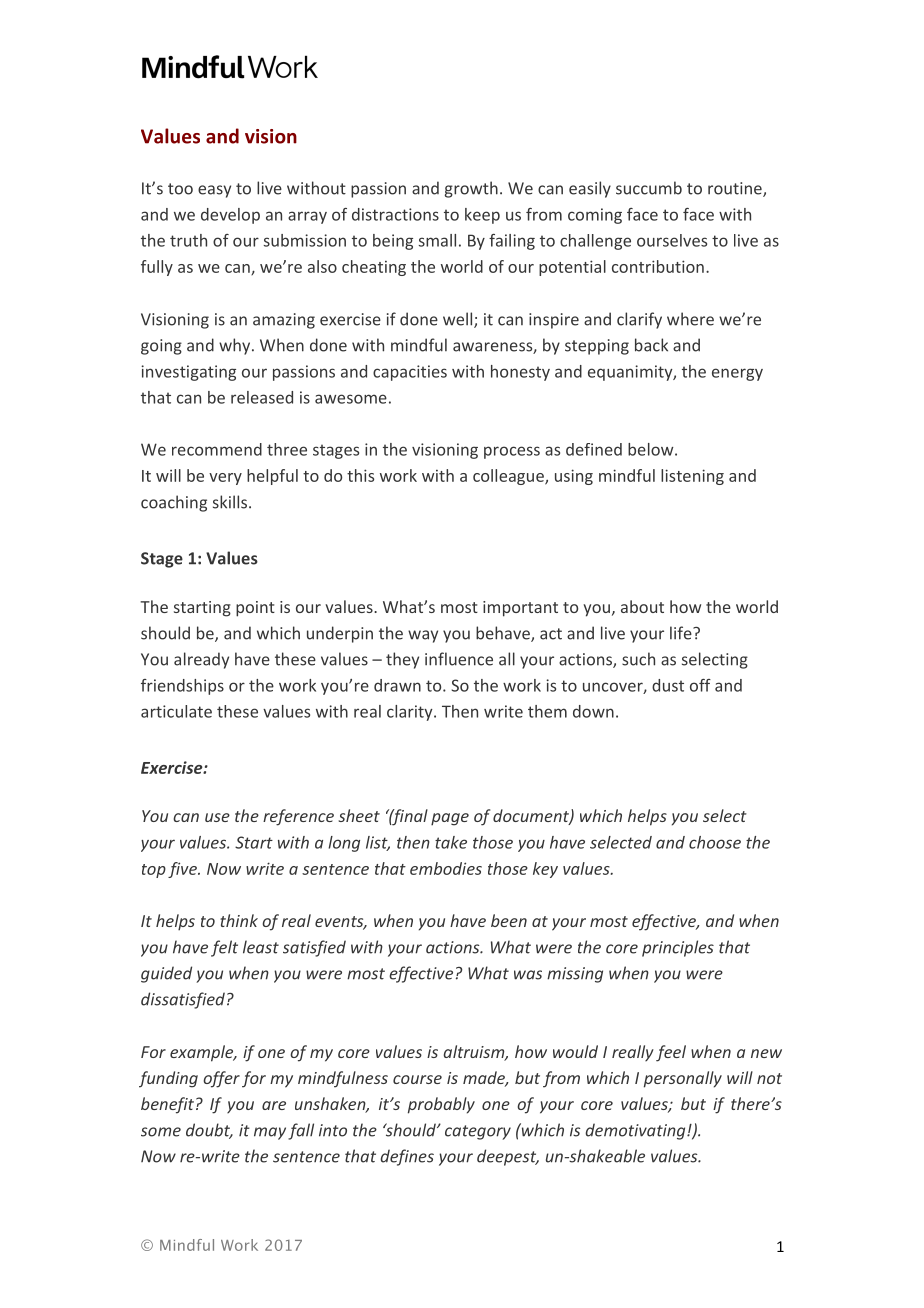 This screenshot has width=924, height=1308. What do you see at coordinates (668, 685) in the screenshot?
I see `dust` at bounding box center [668, 685].
